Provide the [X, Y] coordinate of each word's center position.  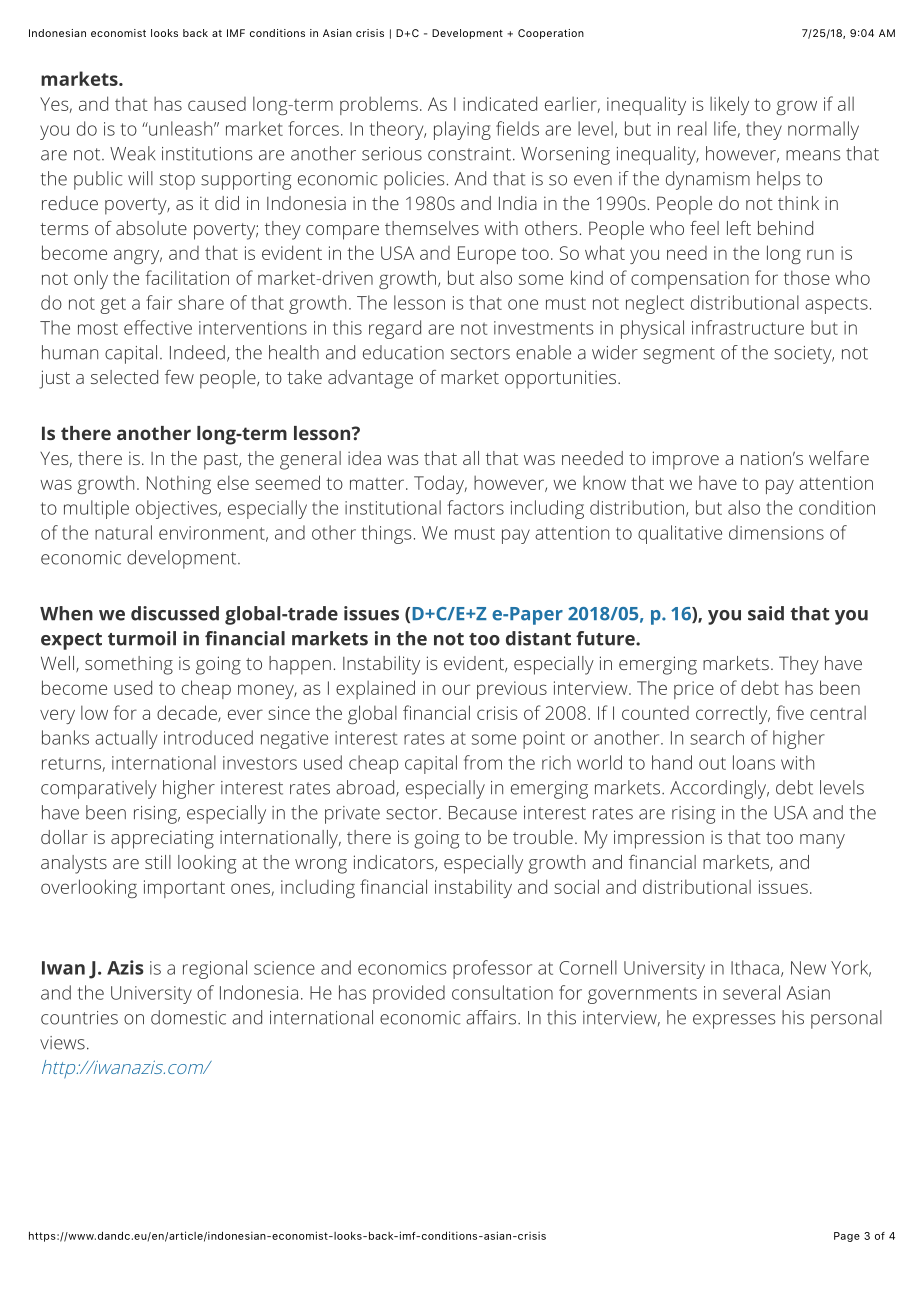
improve [686, 460]
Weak [132, 153]
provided [409, 994]
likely [729, 105]
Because [483, 813]
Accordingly [719, 789]
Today [440, 484]
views [62, 1043]
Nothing [179, 484]
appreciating [162, 839]
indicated [500, 103]
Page [847, 1237]
